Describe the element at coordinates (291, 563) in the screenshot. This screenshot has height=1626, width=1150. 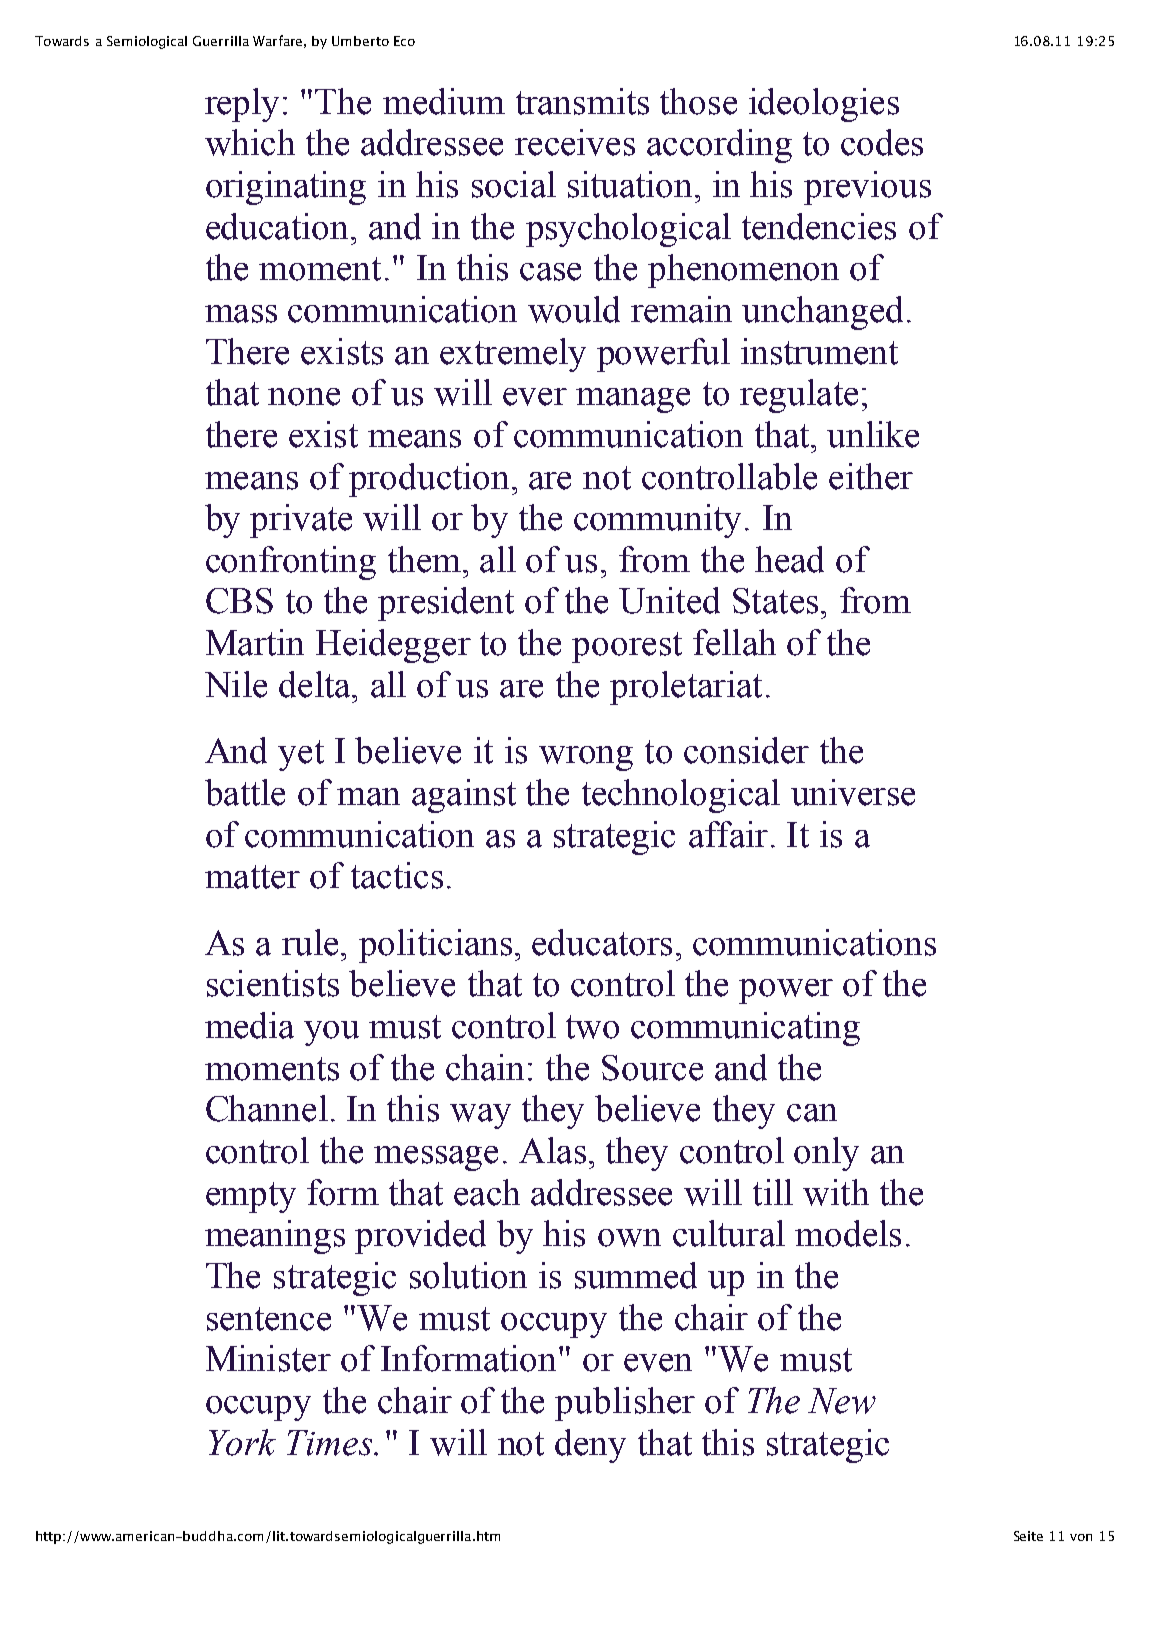
I see `confronting` at that location.
